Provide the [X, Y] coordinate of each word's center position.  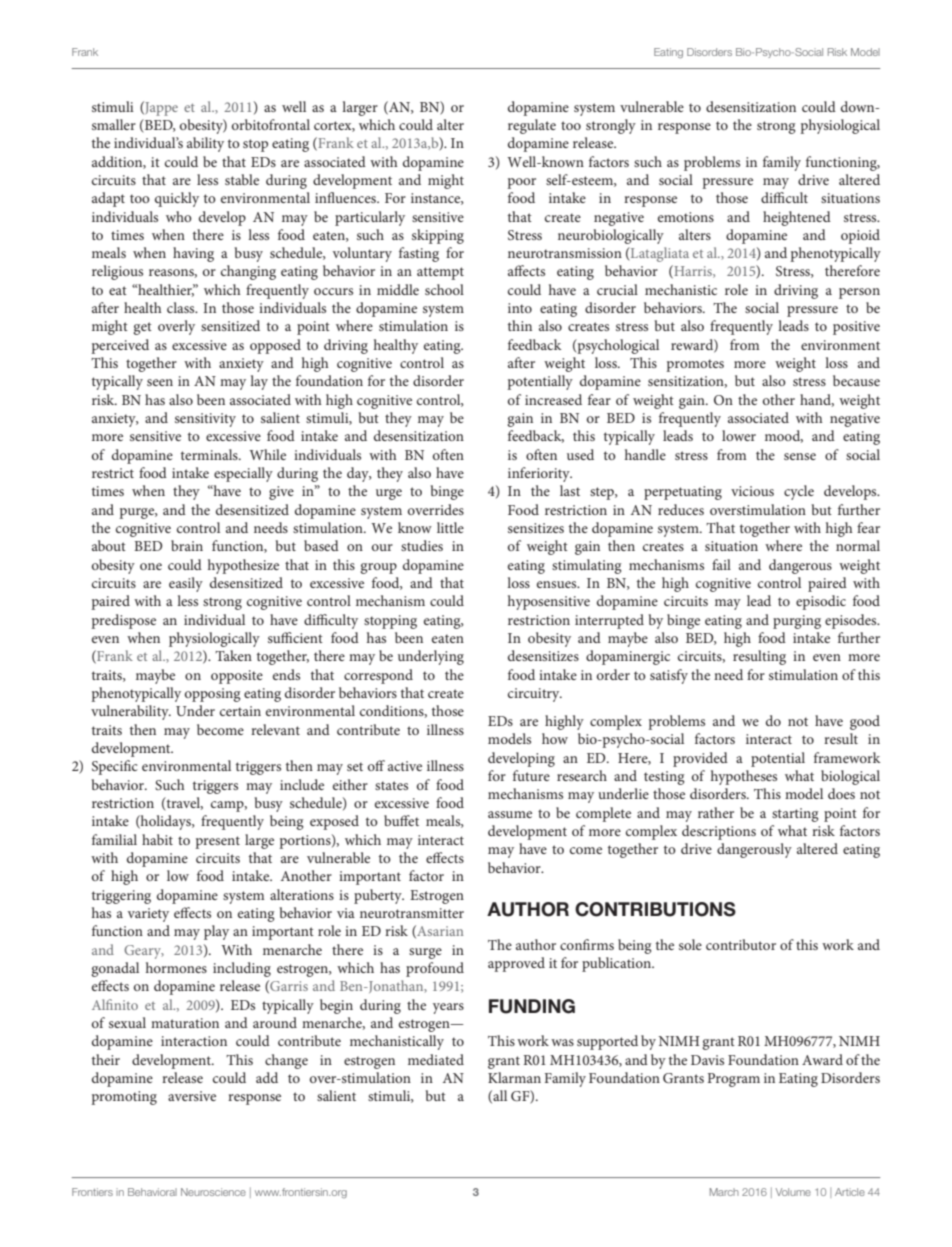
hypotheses [744, 777]
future [531, 775]
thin [520, 325]
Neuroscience [213, 1192]
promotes [695, 365]
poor [521, 183]
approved [516, 964]
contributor [741, 944]
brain [187, 545]
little [450, 527]
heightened [797, 218]
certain [240, 711]
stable [242, 179]
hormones [176, 967]
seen [160, 382]
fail [721, 564]
